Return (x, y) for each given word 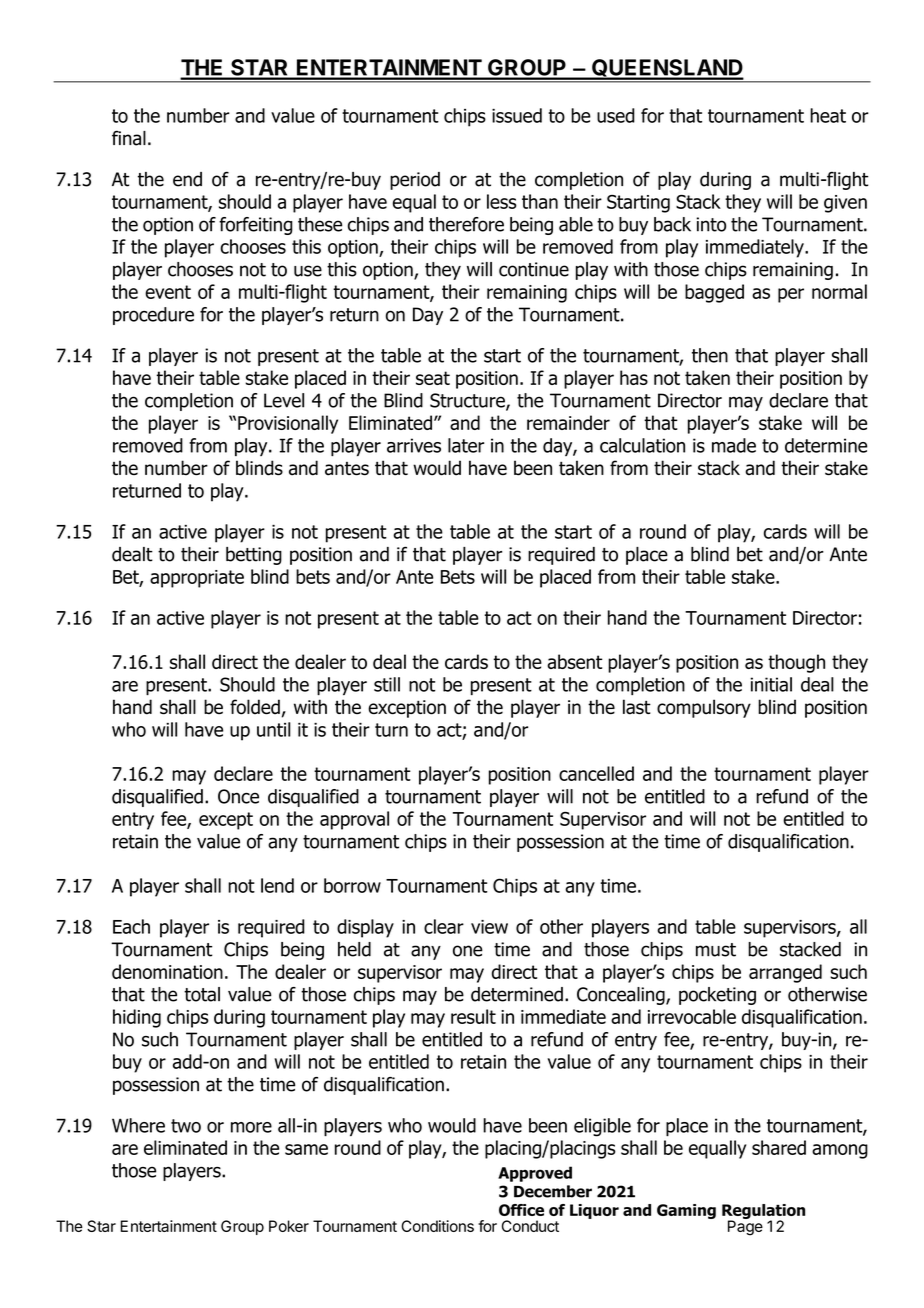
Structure (468, 401)
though (796, 663)
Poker (289, 1226)
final (129, 138)
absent (574, 661)
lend (277, 885)
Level (284, 400)
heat (828, 115)
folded (255, 707)
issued (517, 115)
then (710, 355)
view (489, 927)
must (716, 950)
